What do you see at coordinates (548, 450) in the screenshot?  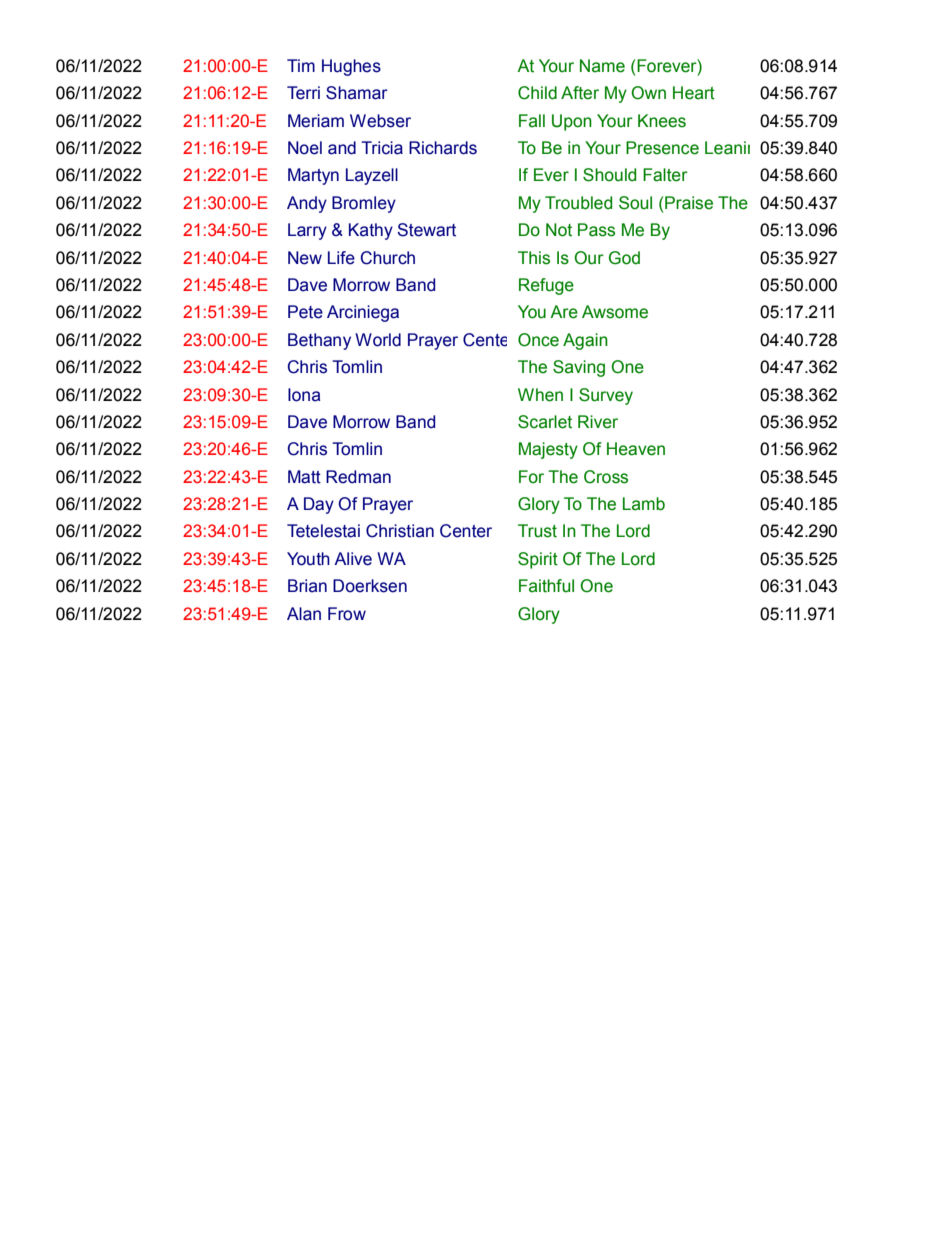 I see `Majesty` at bounding box center [548, 450].
